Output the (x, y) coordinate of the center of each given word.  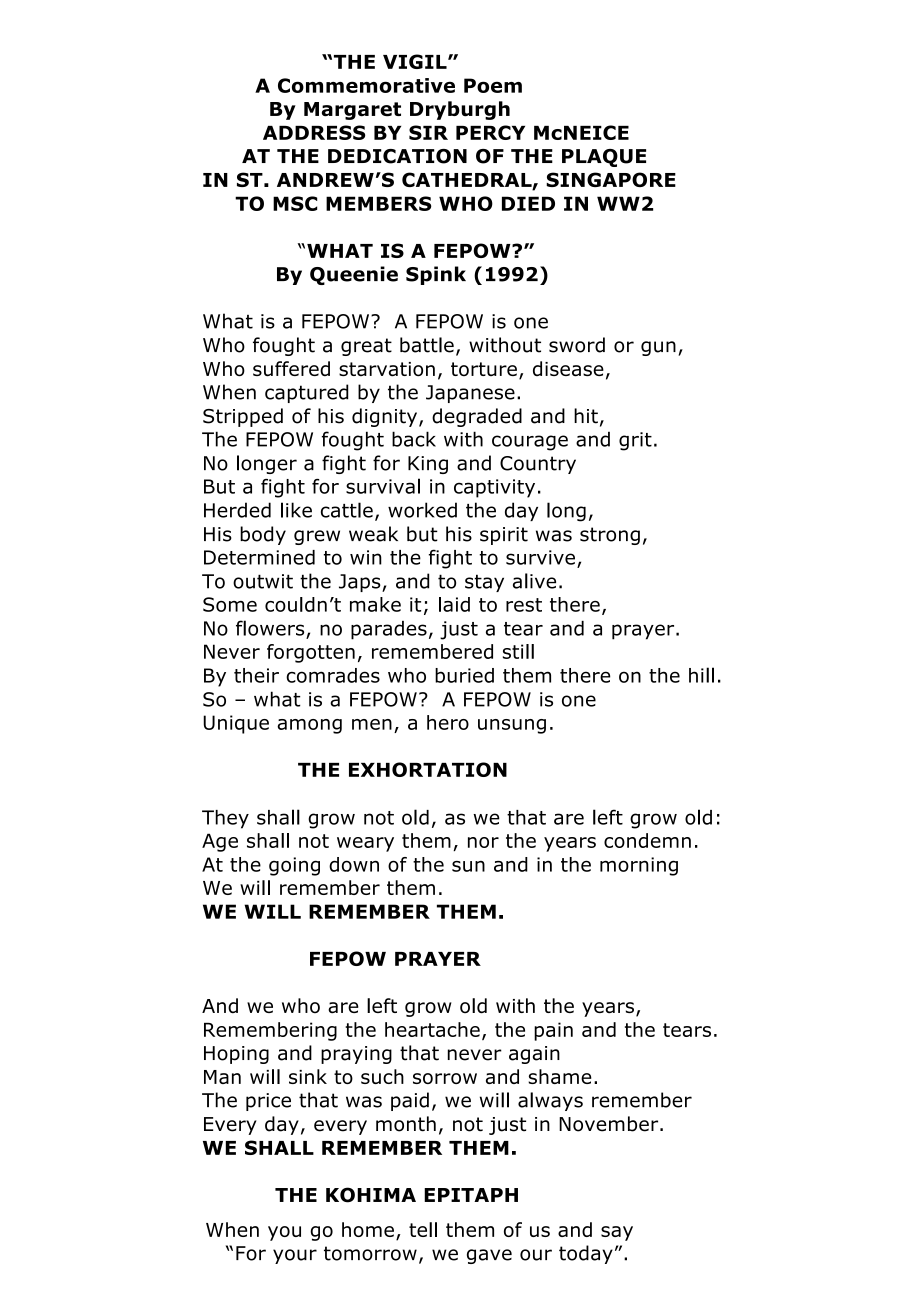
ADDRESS (314, 132)
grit (635, 441)
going (294, 866)
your (295, 1256)
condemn (647, 840)
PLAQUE (604, 158)
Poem (493, 85)
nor (483, 842)
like (296, 510)
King (428, 465)
